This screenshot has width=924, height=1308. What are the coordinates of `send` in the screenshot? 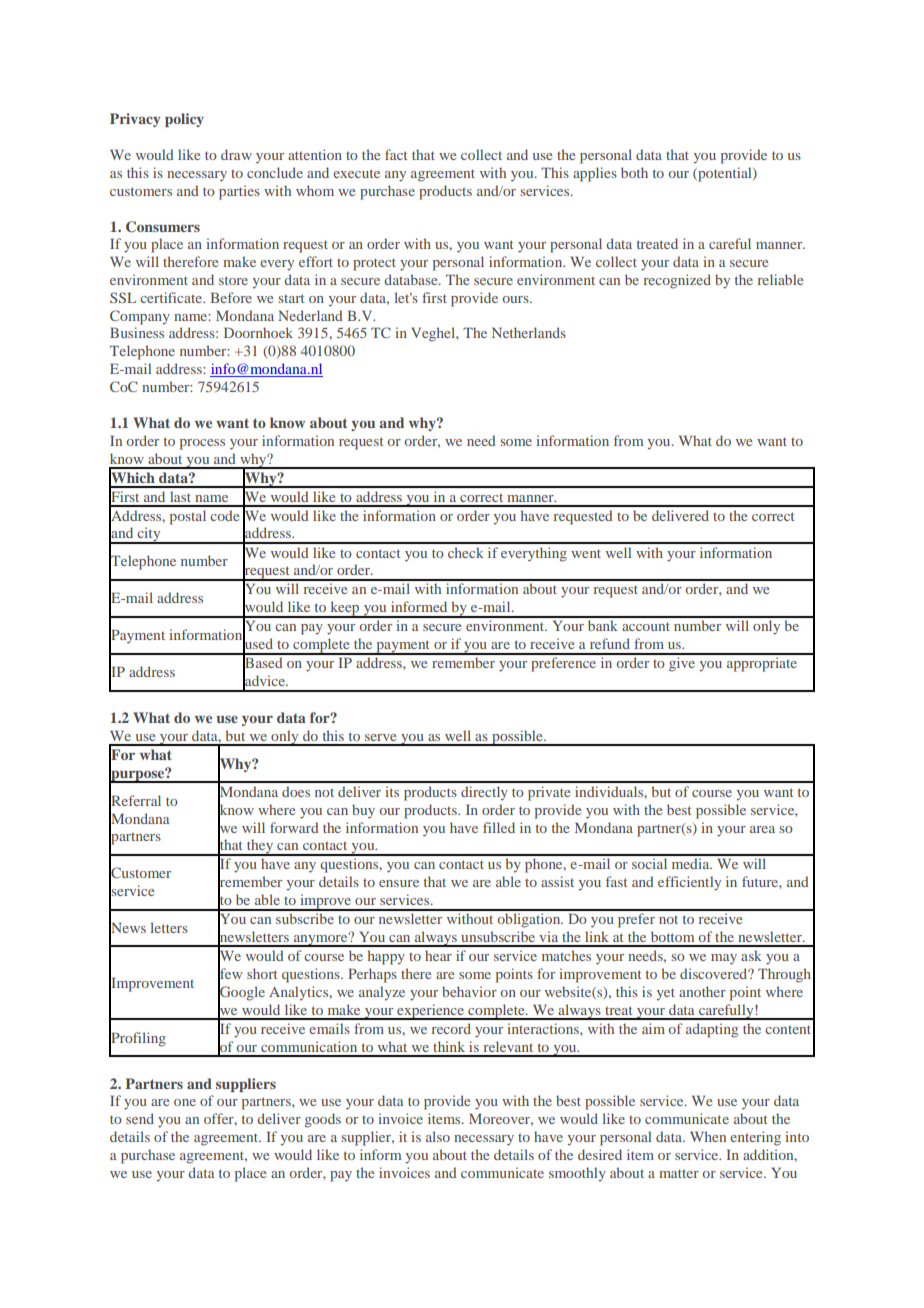 It's located at (140, 1118).
